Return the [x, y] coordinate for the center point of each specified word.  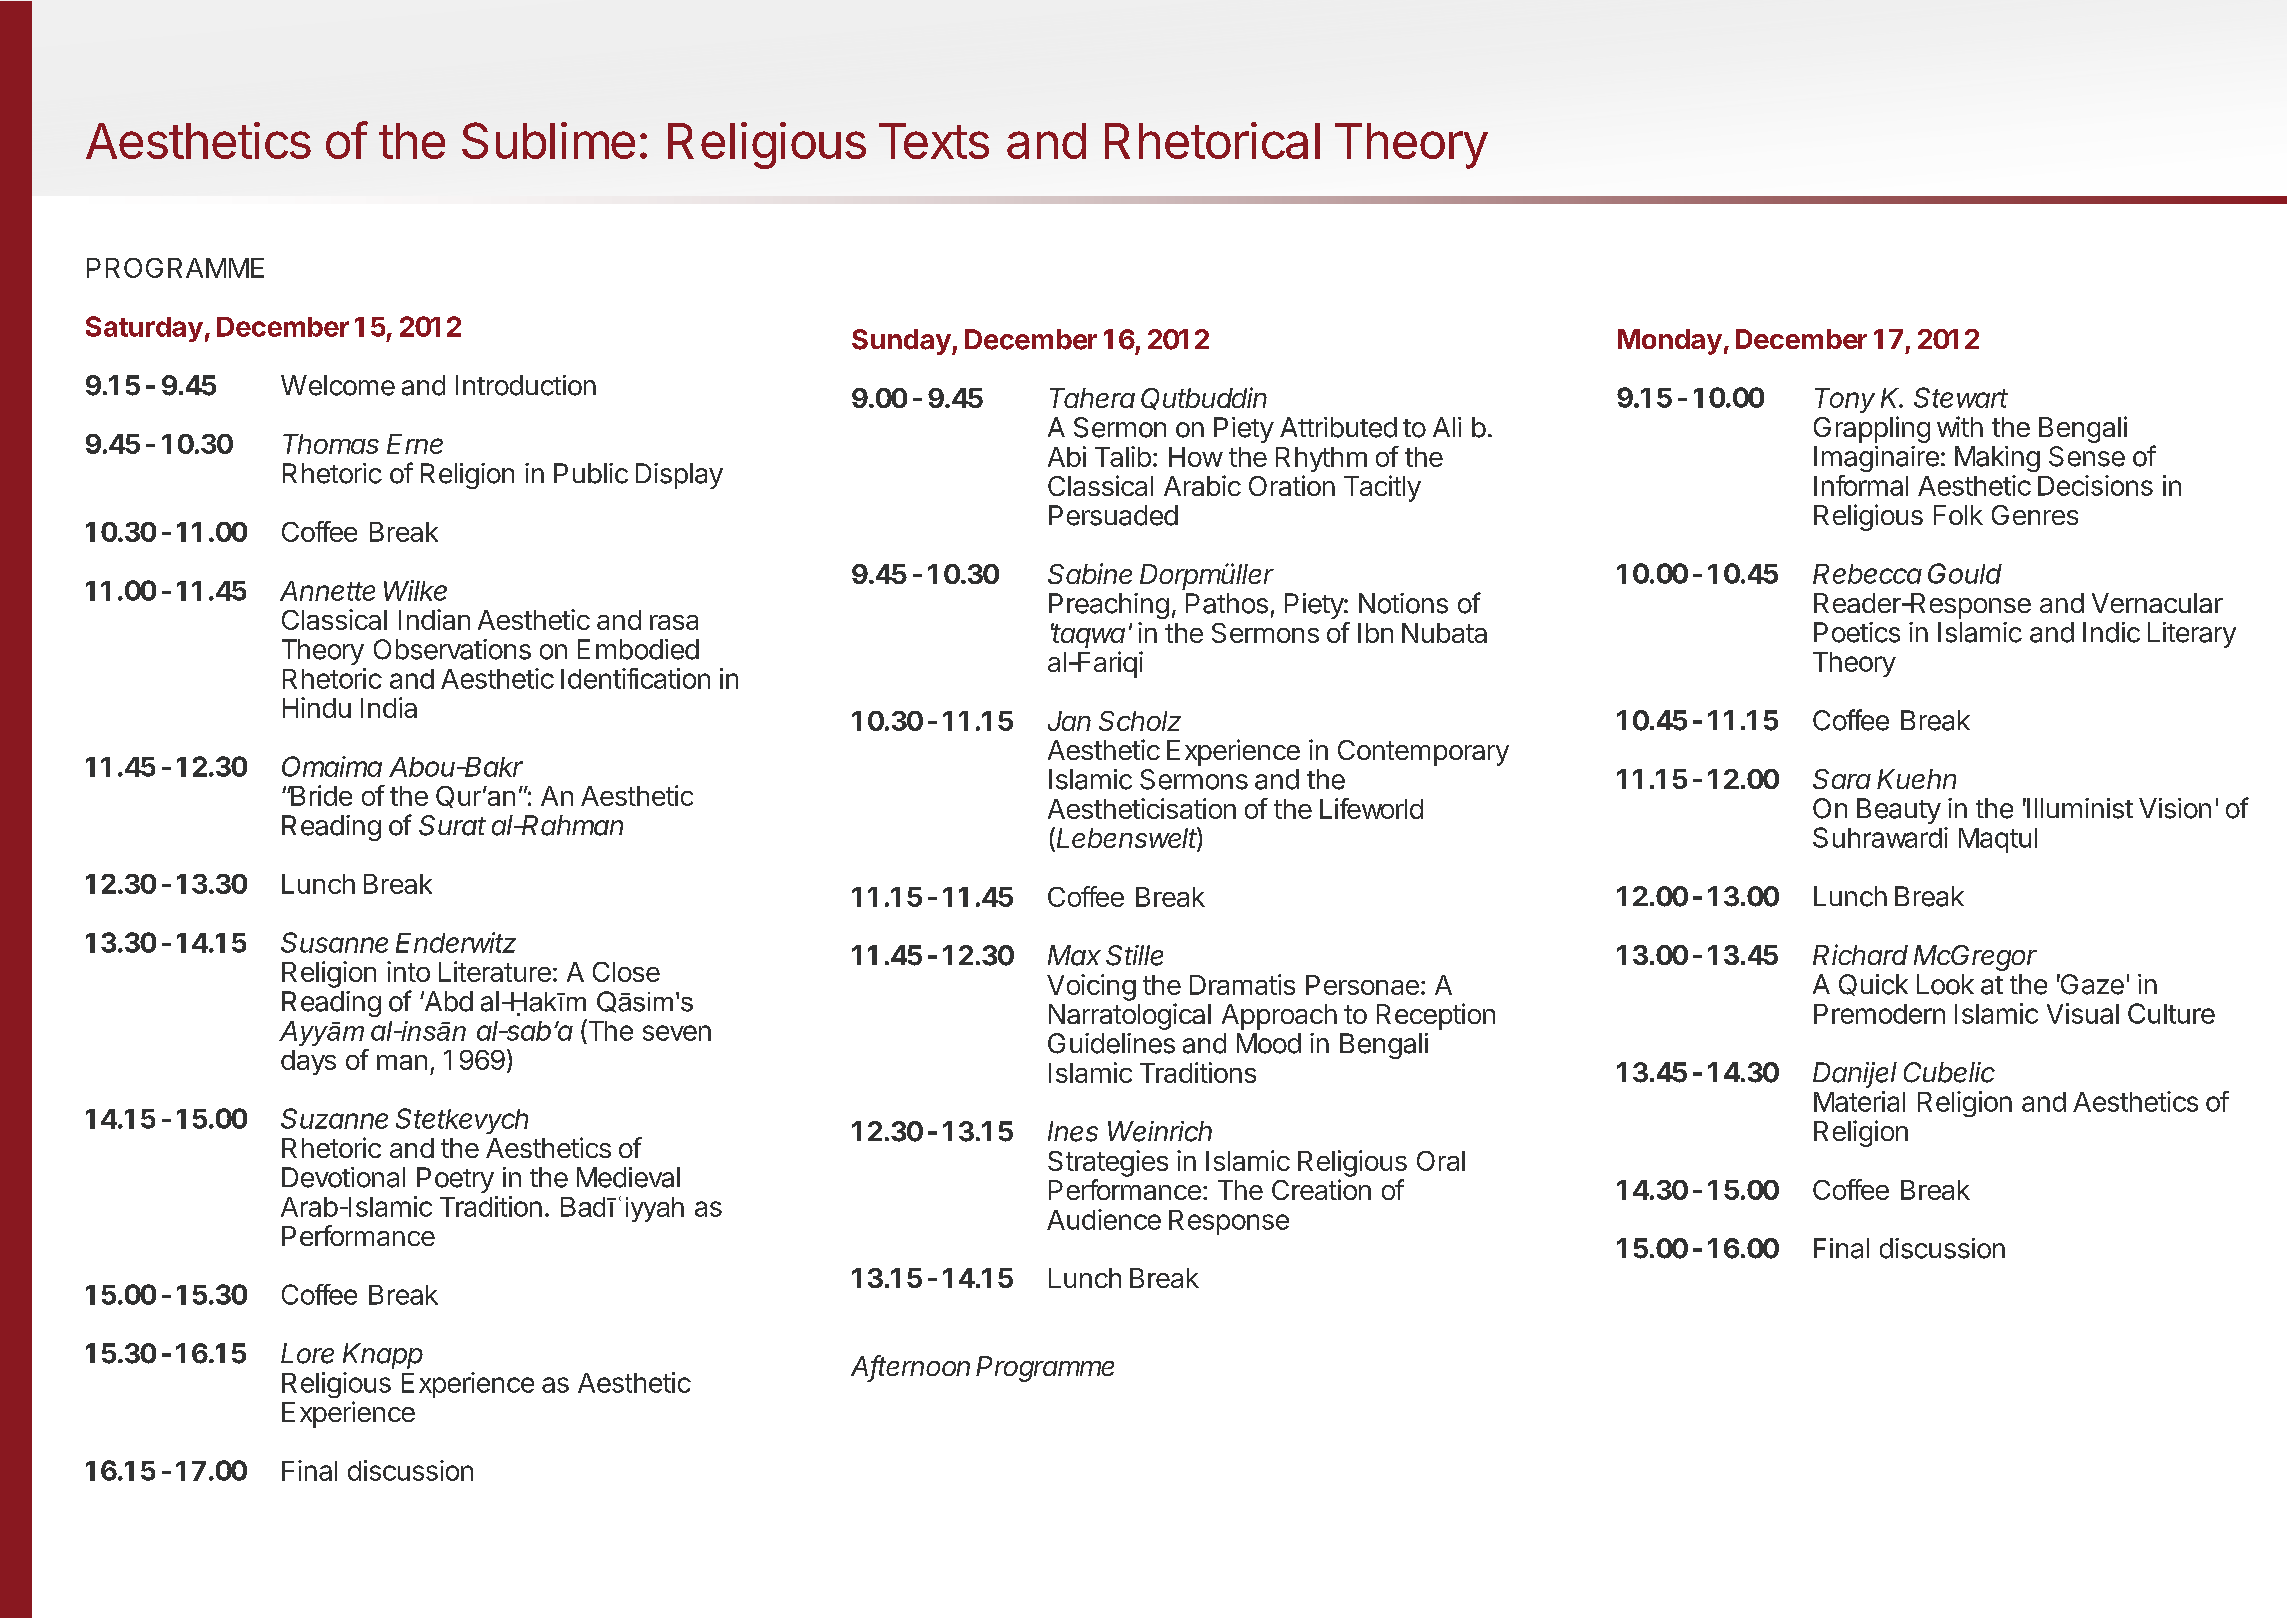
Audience [1104, 1219]
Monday [1670, 342]
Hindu [317, 707]
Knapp [383, 1356]
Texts [934, 141]
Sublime [548, 140]
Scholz [1140, 721]
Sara [1842, 779]
